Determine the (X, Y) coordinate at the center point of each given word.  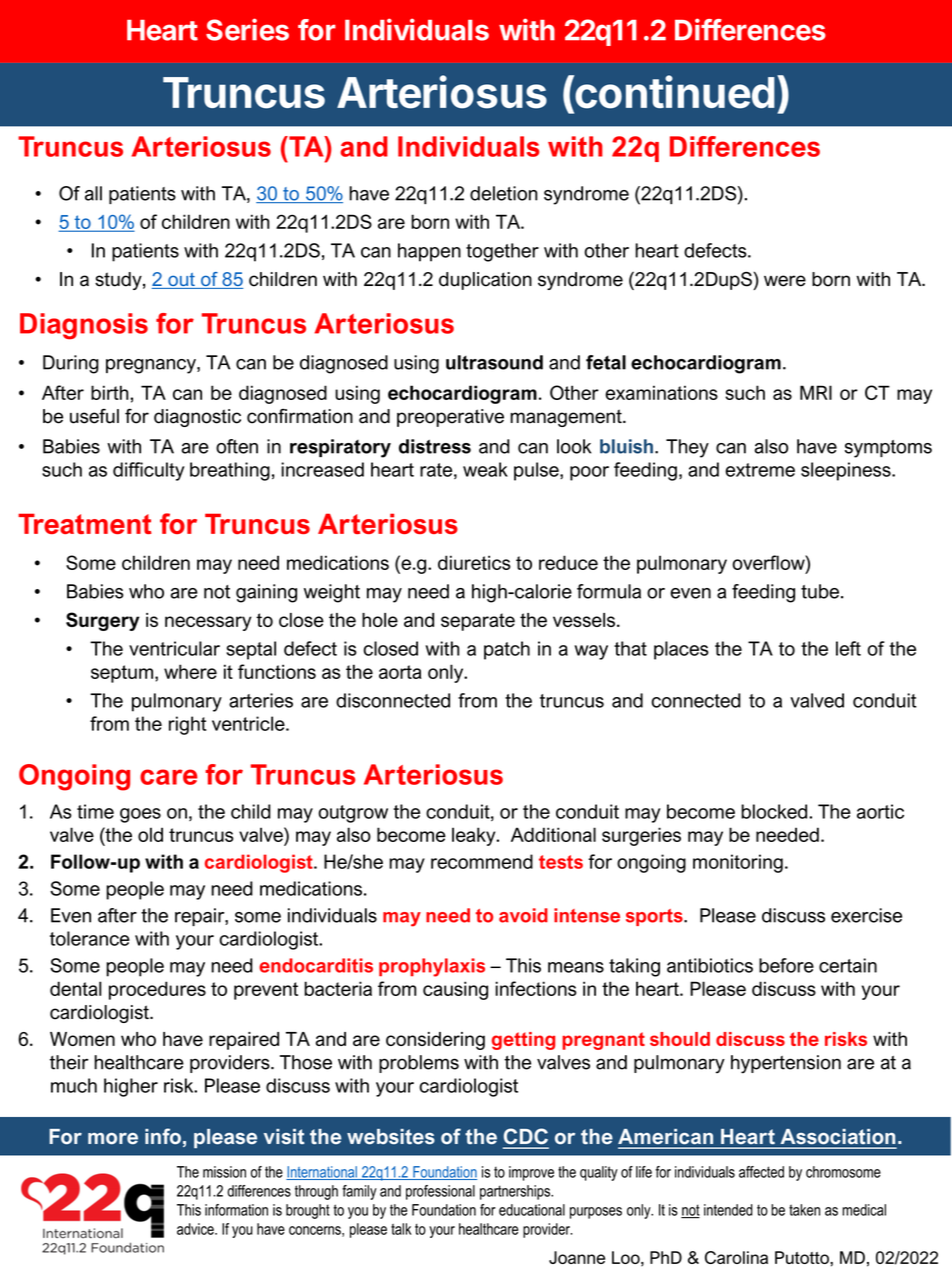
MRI (816, 392)
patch (507, 650)
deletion (503, 193)
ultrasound (494, 362)
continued (674, 92)
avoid (523, 915)
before (786, 965)
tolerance (90, 938)
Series (247, 29)
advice (196, 1229)
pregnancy (152, 366)
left (848, 648)
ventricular (174, 648)
